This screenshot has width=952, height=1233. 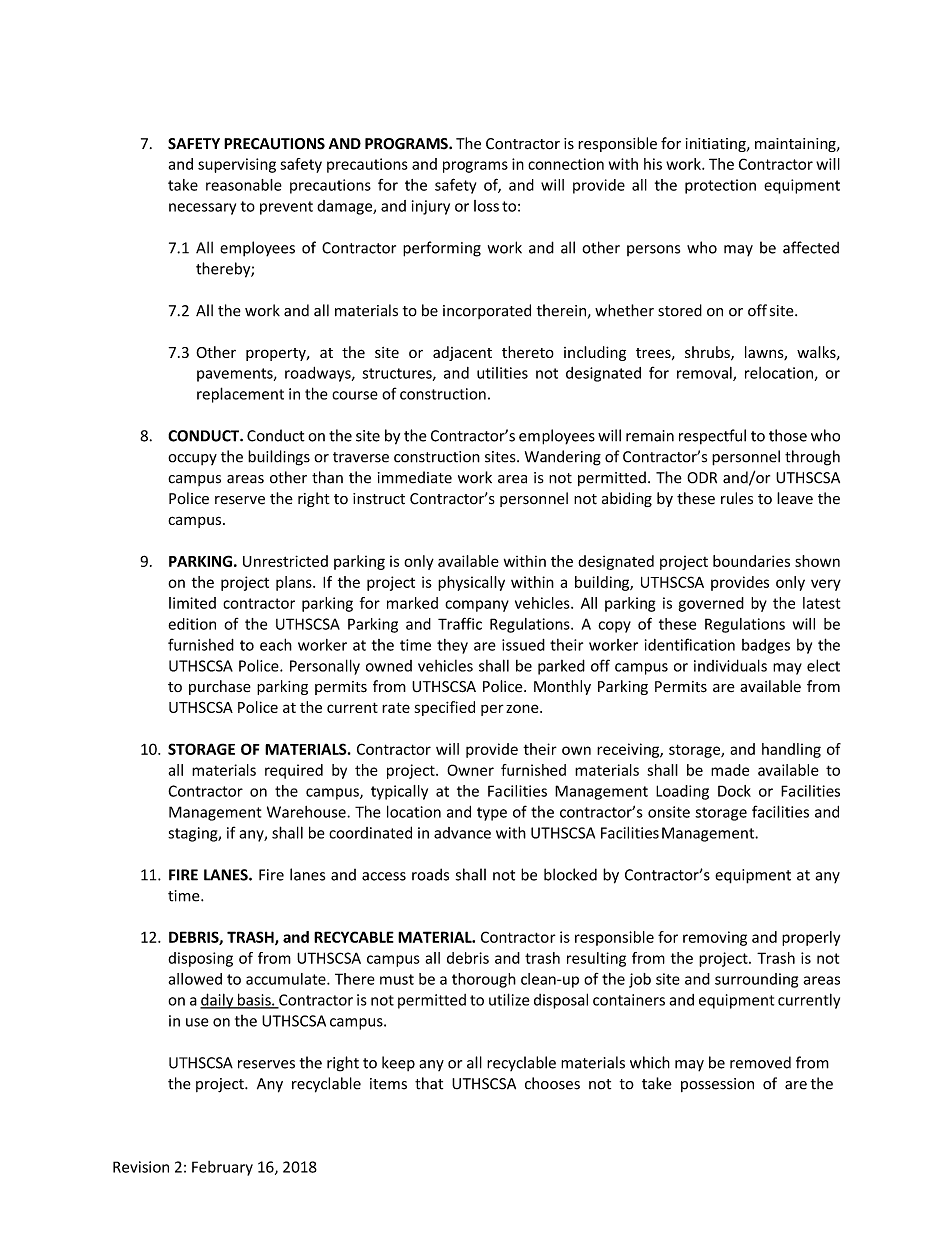 I want to click on Dock, so click(x=734, y=791).
